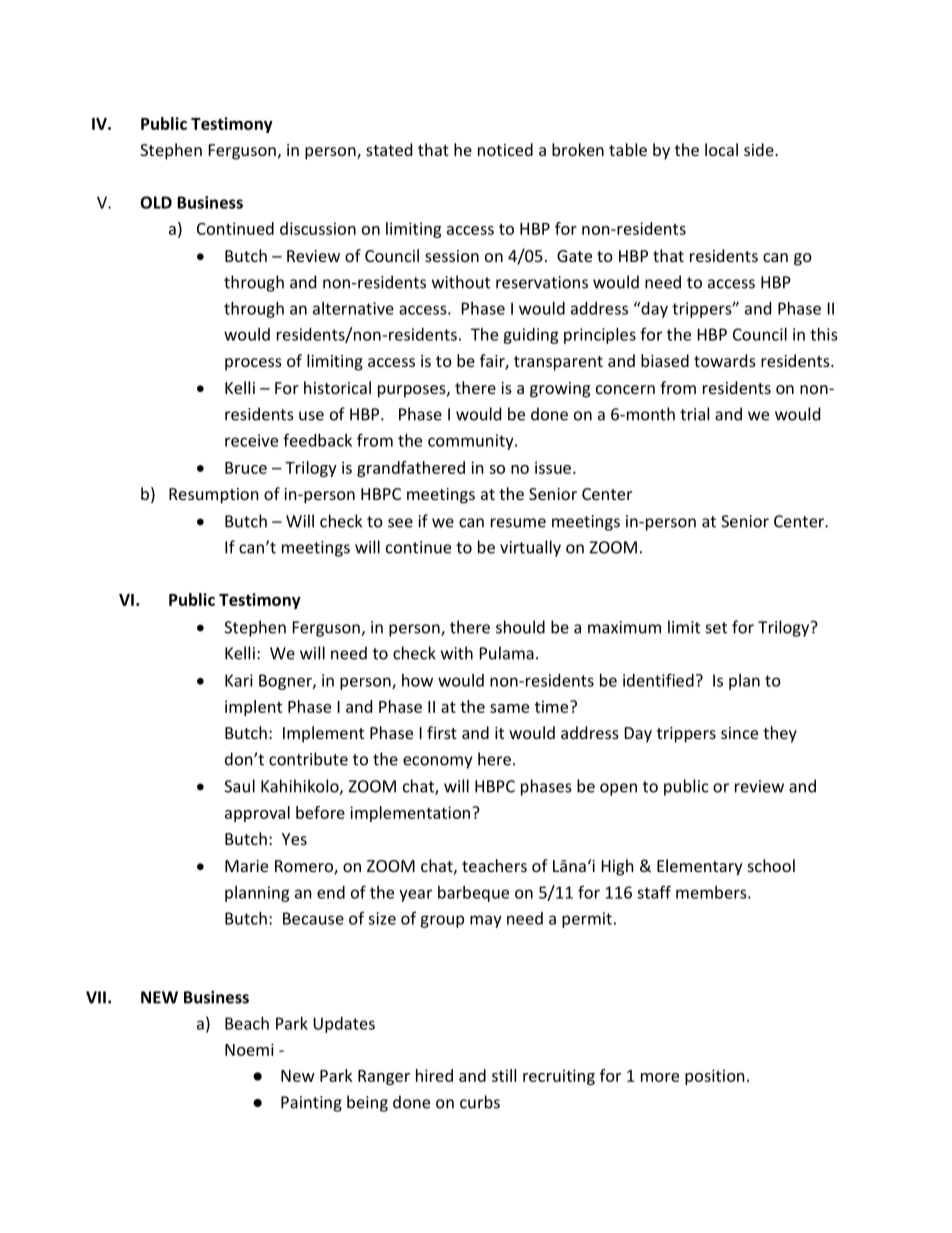 Image resolution: width=952 pixels, height=1233 pixels. Describe the element at coordinates (715, 1077) in the screenshot. I see `position` at that location.
